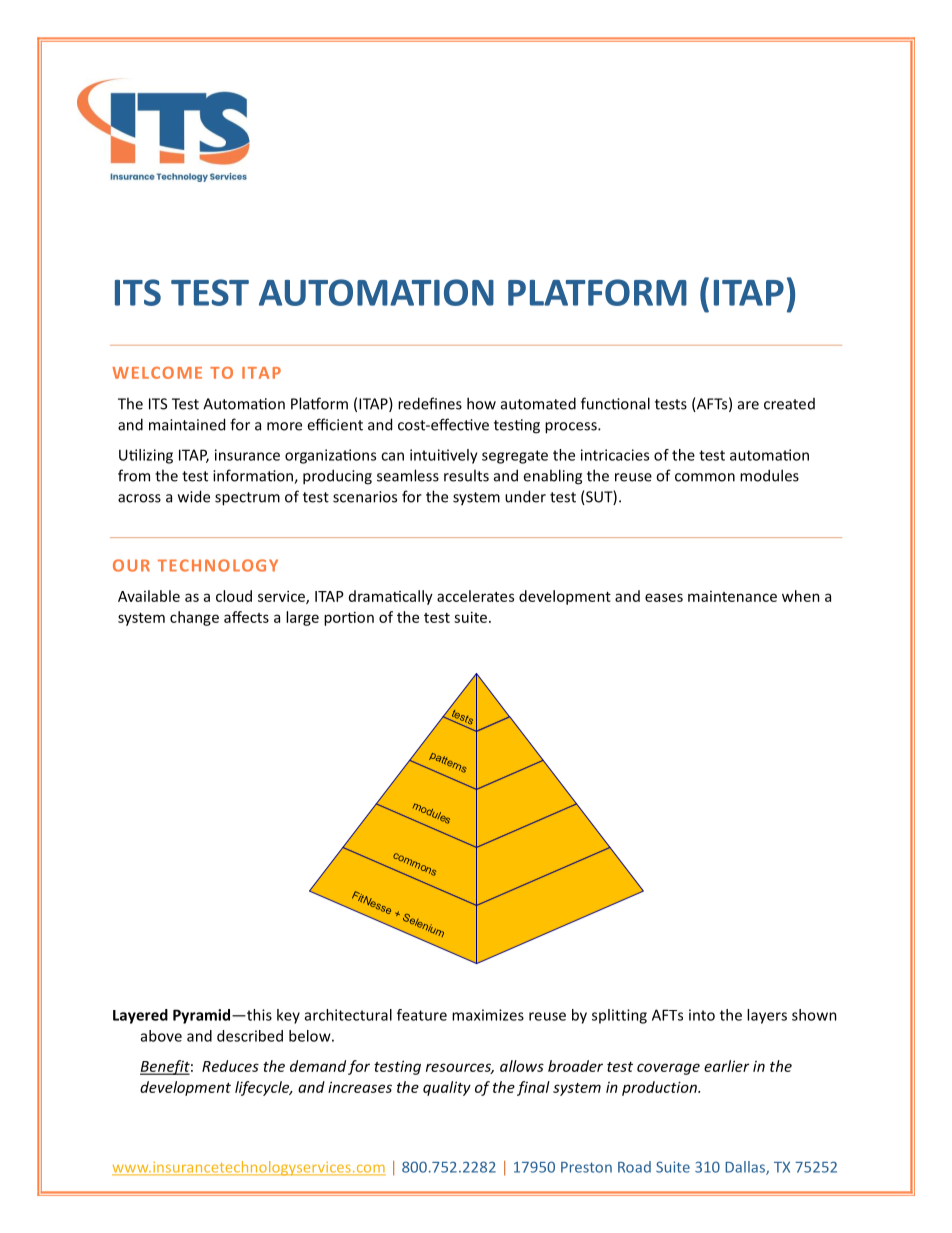 Image resolution: width=952 pixels, height=1233 pixels. Describe the element at coordinates (349, 618) in the document. I see `portion` at that location.
